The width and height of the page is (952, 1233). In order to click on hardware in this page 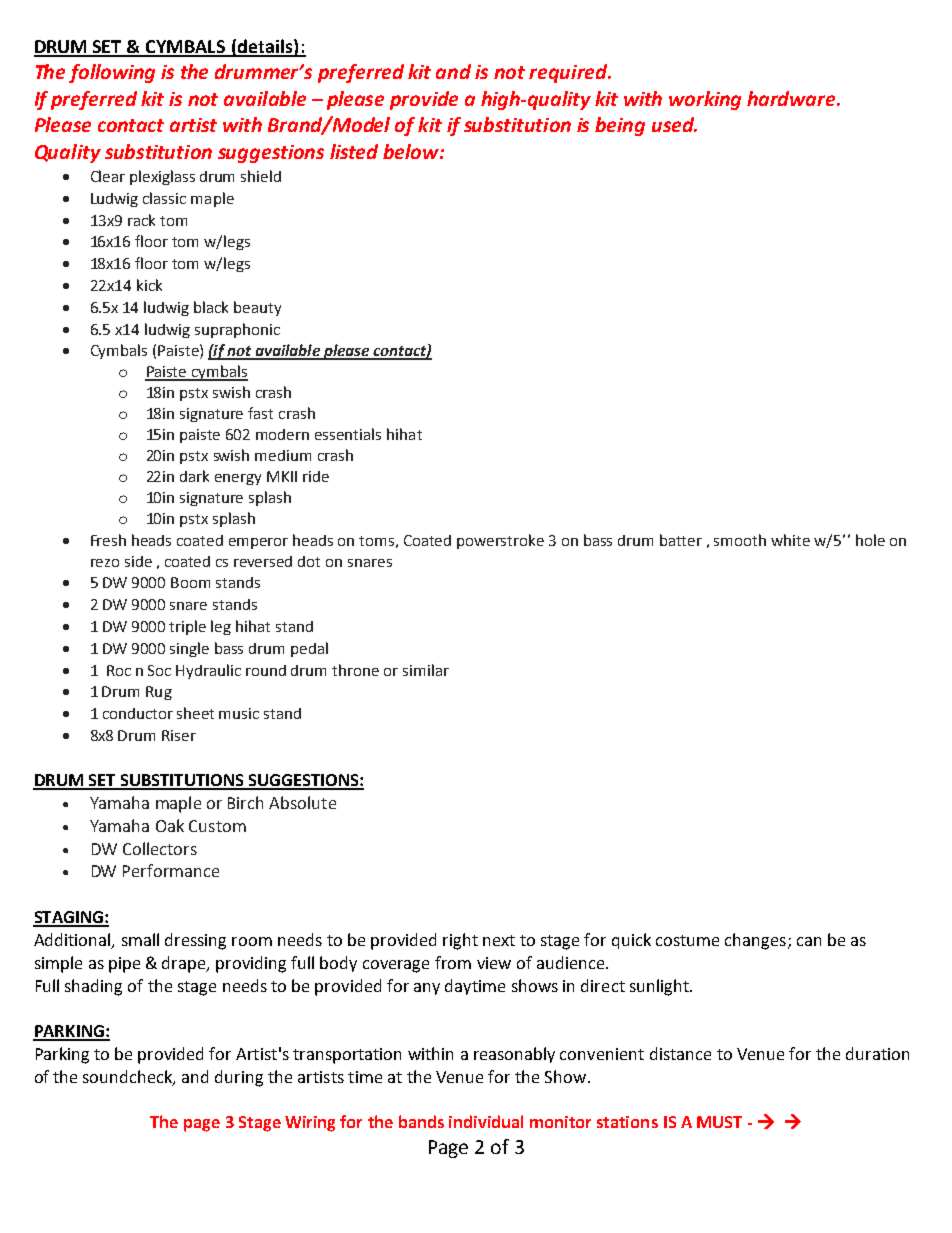, I will do `click(792, 98)`.
